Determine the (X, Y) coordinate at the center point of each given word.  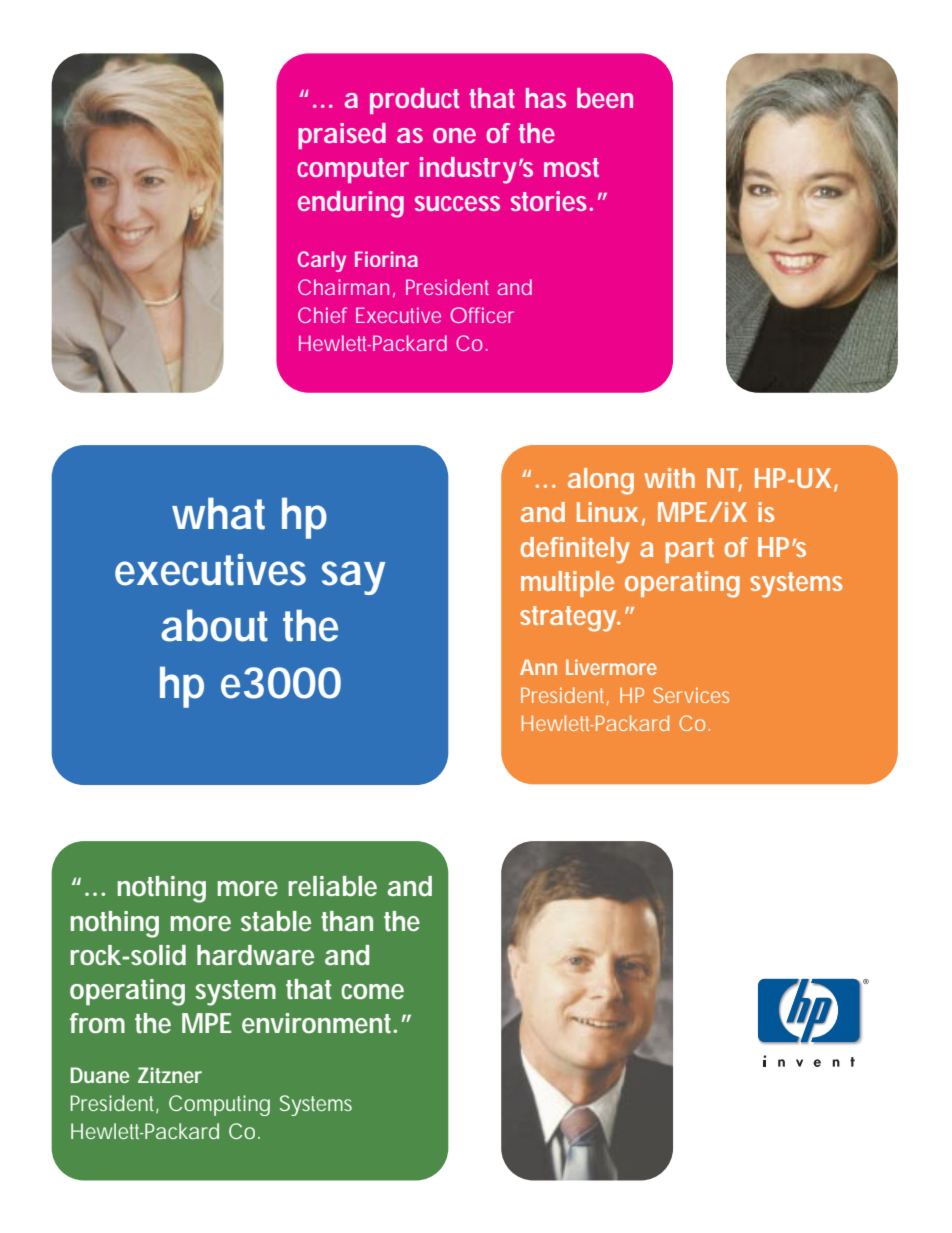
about (214, 625)
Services (691, 695)
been (605, 98)
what (218, 513)
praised (342, 136)
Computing (219, 1105)
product (414, 101)
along (601, 481)
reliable (332, 886)
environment (319, 1023)
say (353, 578)
